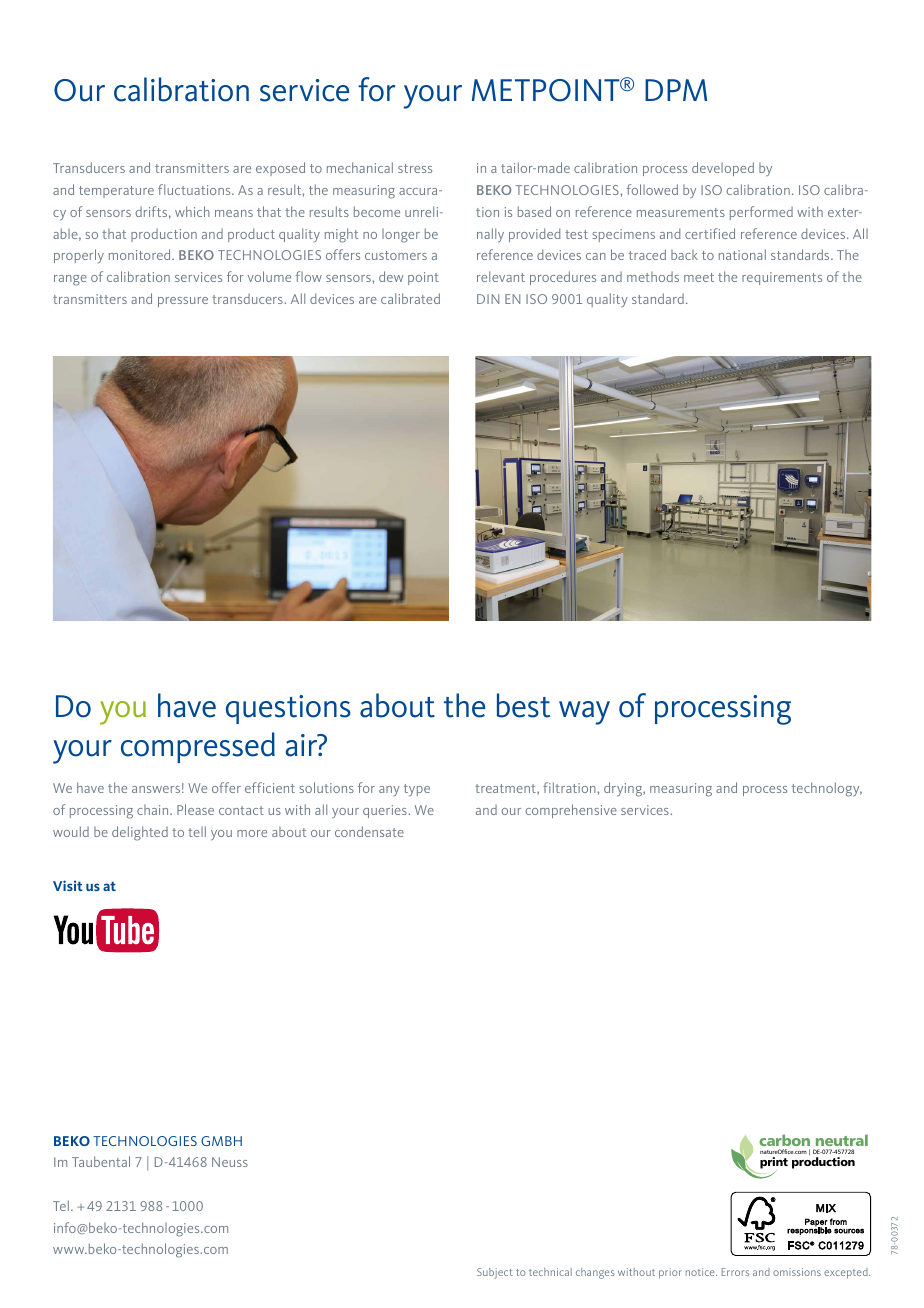 The height and width of the page is (1308, 924). Describe the element at coordinates (198, 747) in the page. I see `compressed` at that location.
